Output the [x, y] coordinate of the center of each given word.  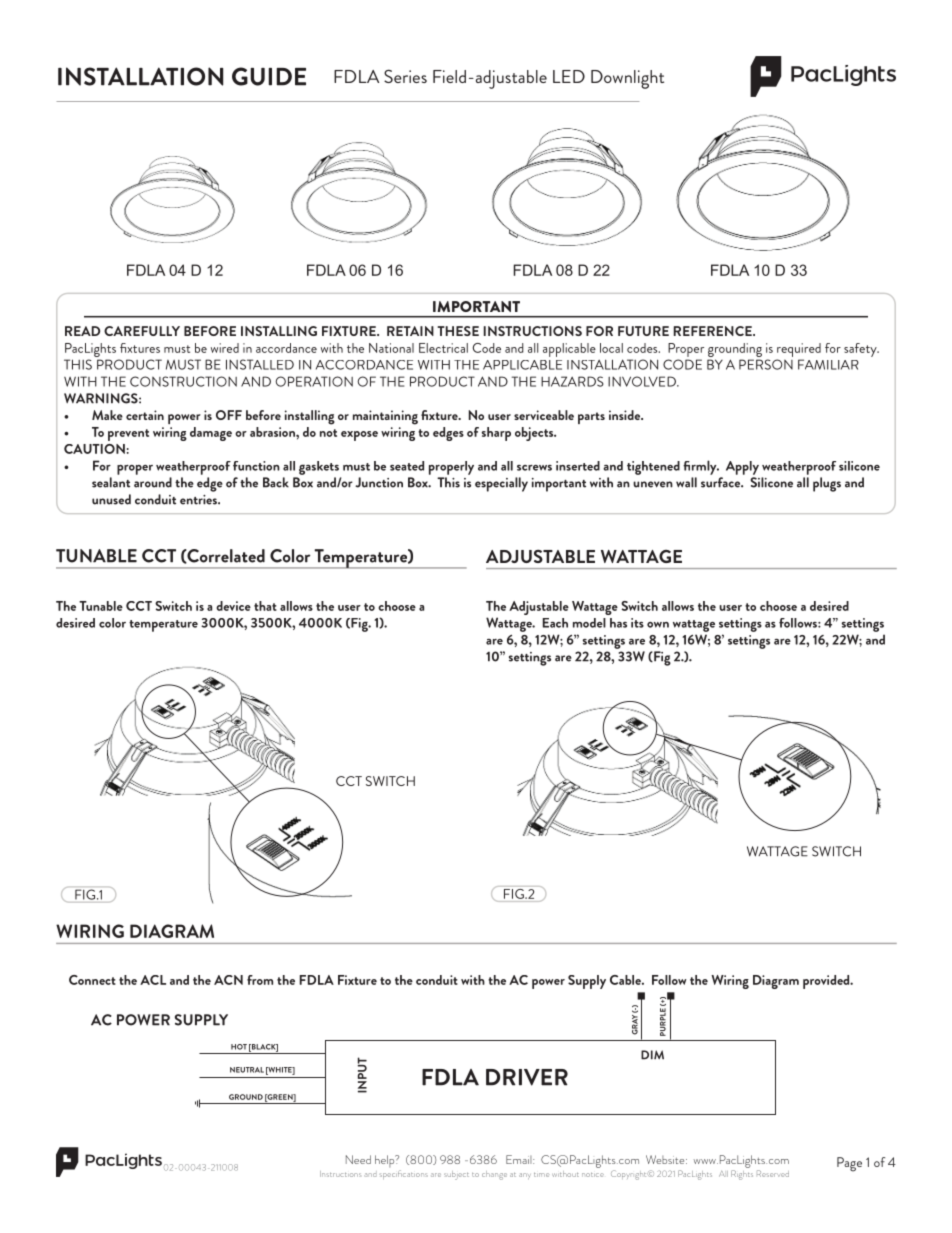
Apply [742, 468]
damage [211, 434]
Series [405, 76]
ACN [228, 980]
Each [555, 623]
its [637, 623]
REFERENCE [714, 331]
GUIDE [269, 76]
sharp [496, 434]
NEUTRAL [247, 1070]
